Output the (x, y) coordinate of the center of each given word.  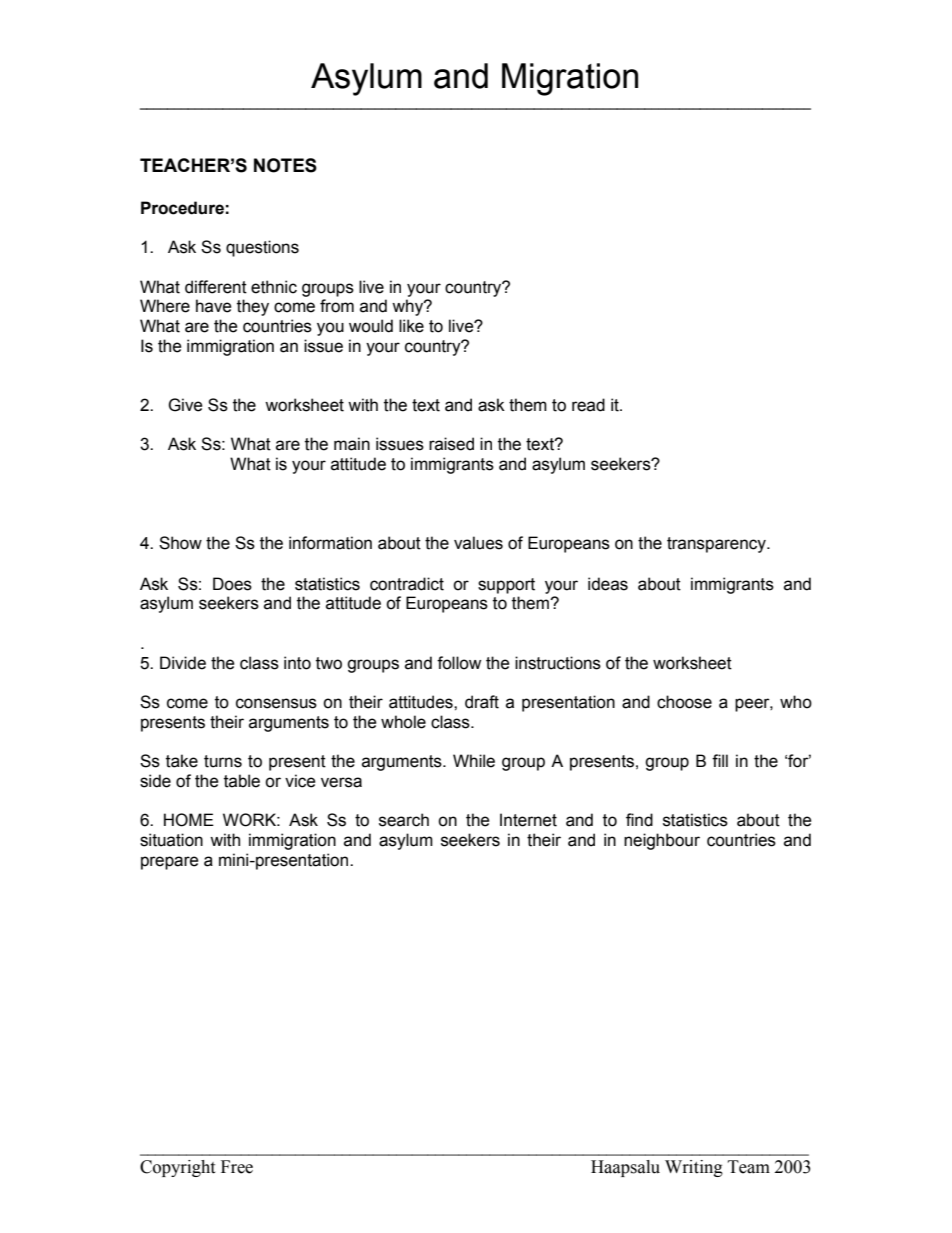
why (409, 307)
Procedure (182, 208)
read (588, 405)
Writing (694, 1168)
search (404, 820)
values (478, 543)
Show (180, 543)
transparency (717, 545)
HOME (189, 820)
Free (237, 1167)
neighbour (662, 841)
